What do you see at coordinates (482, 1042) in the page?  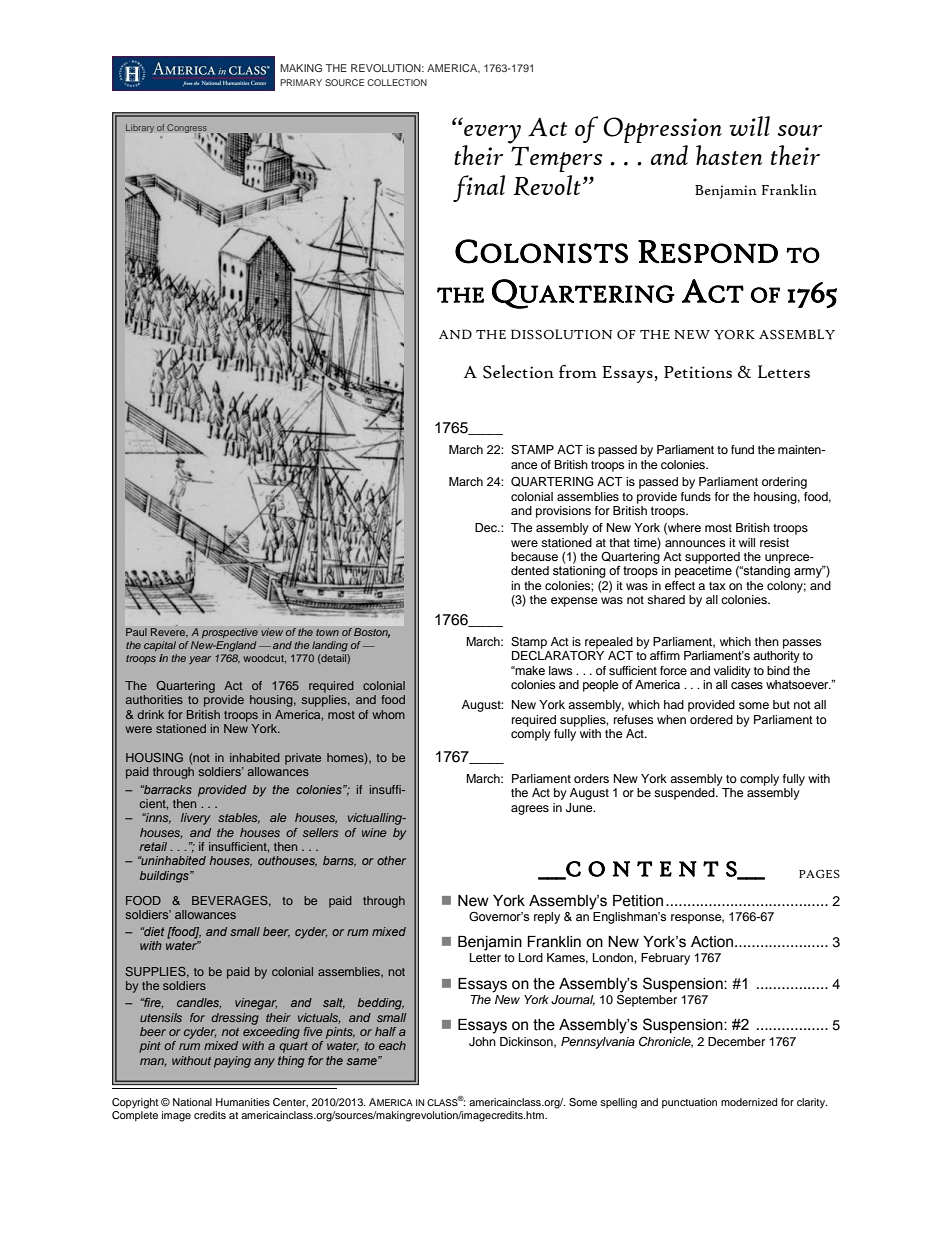 I see `John` at bounding box center [482, 1042].
